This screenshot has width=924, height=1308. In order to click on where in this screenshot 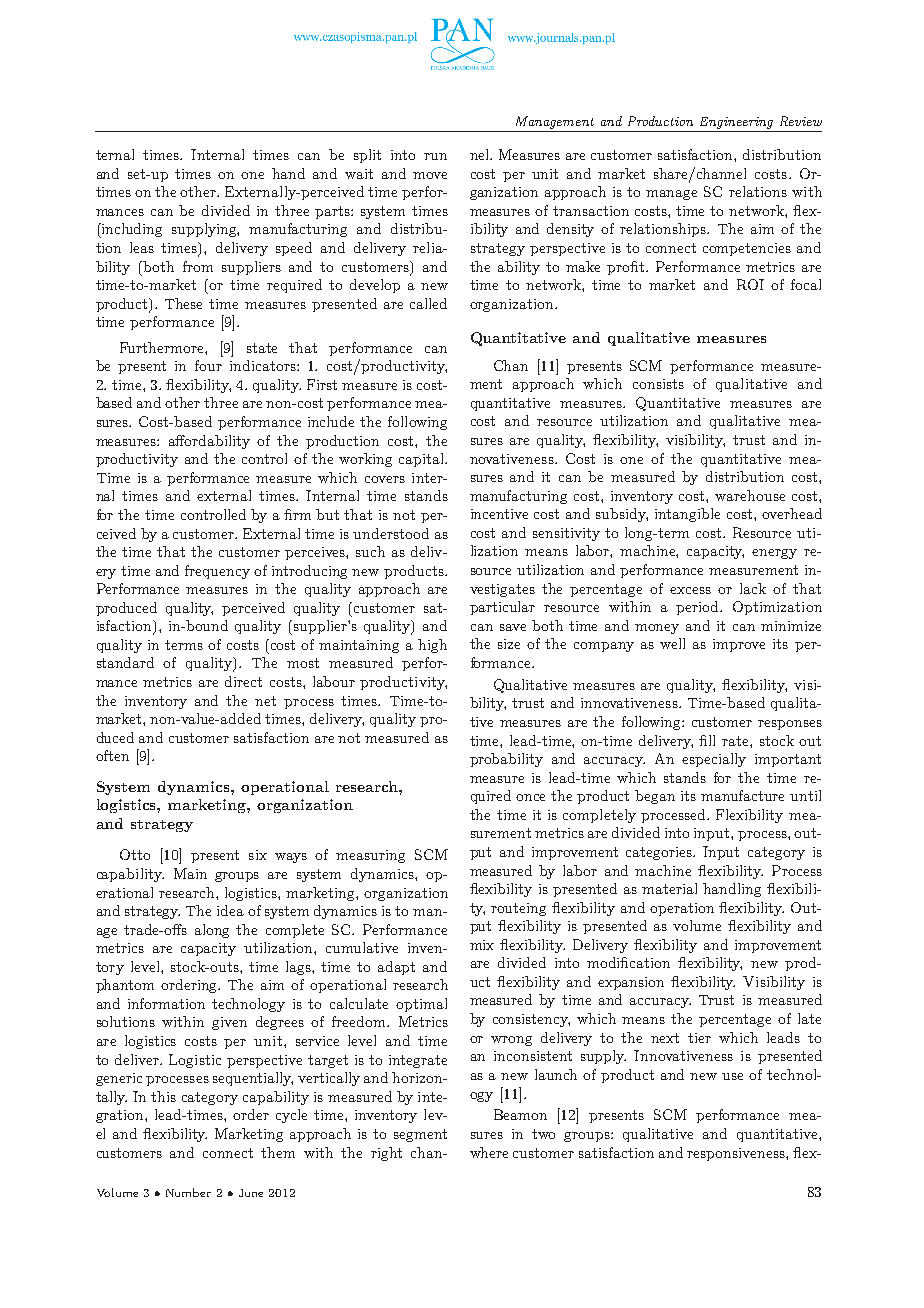, I will do `click(489, 1152)`.
